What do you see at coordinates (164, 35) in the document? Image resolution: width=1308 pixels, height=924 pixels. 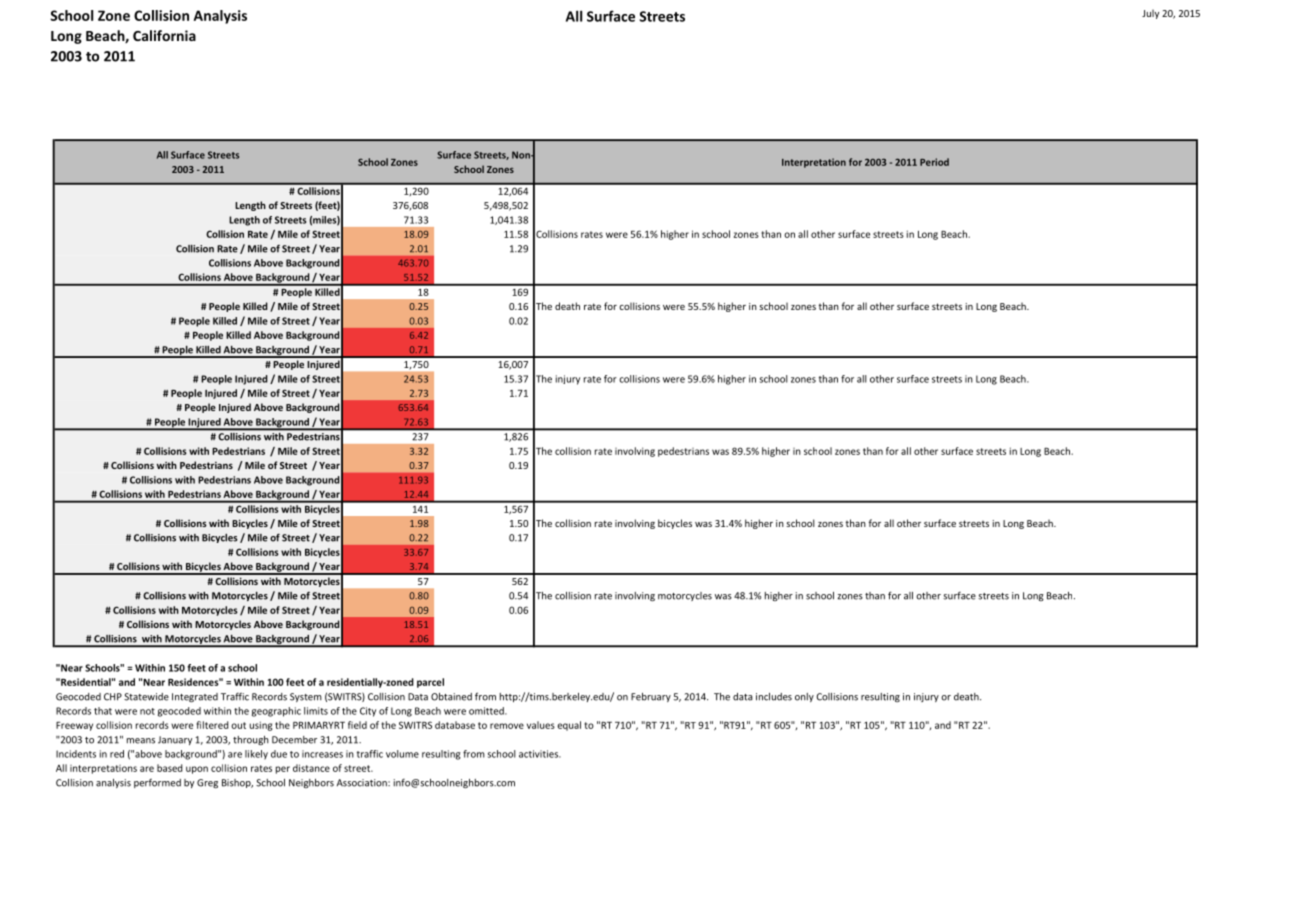 I see `California` at bounding box center [164, 35].
